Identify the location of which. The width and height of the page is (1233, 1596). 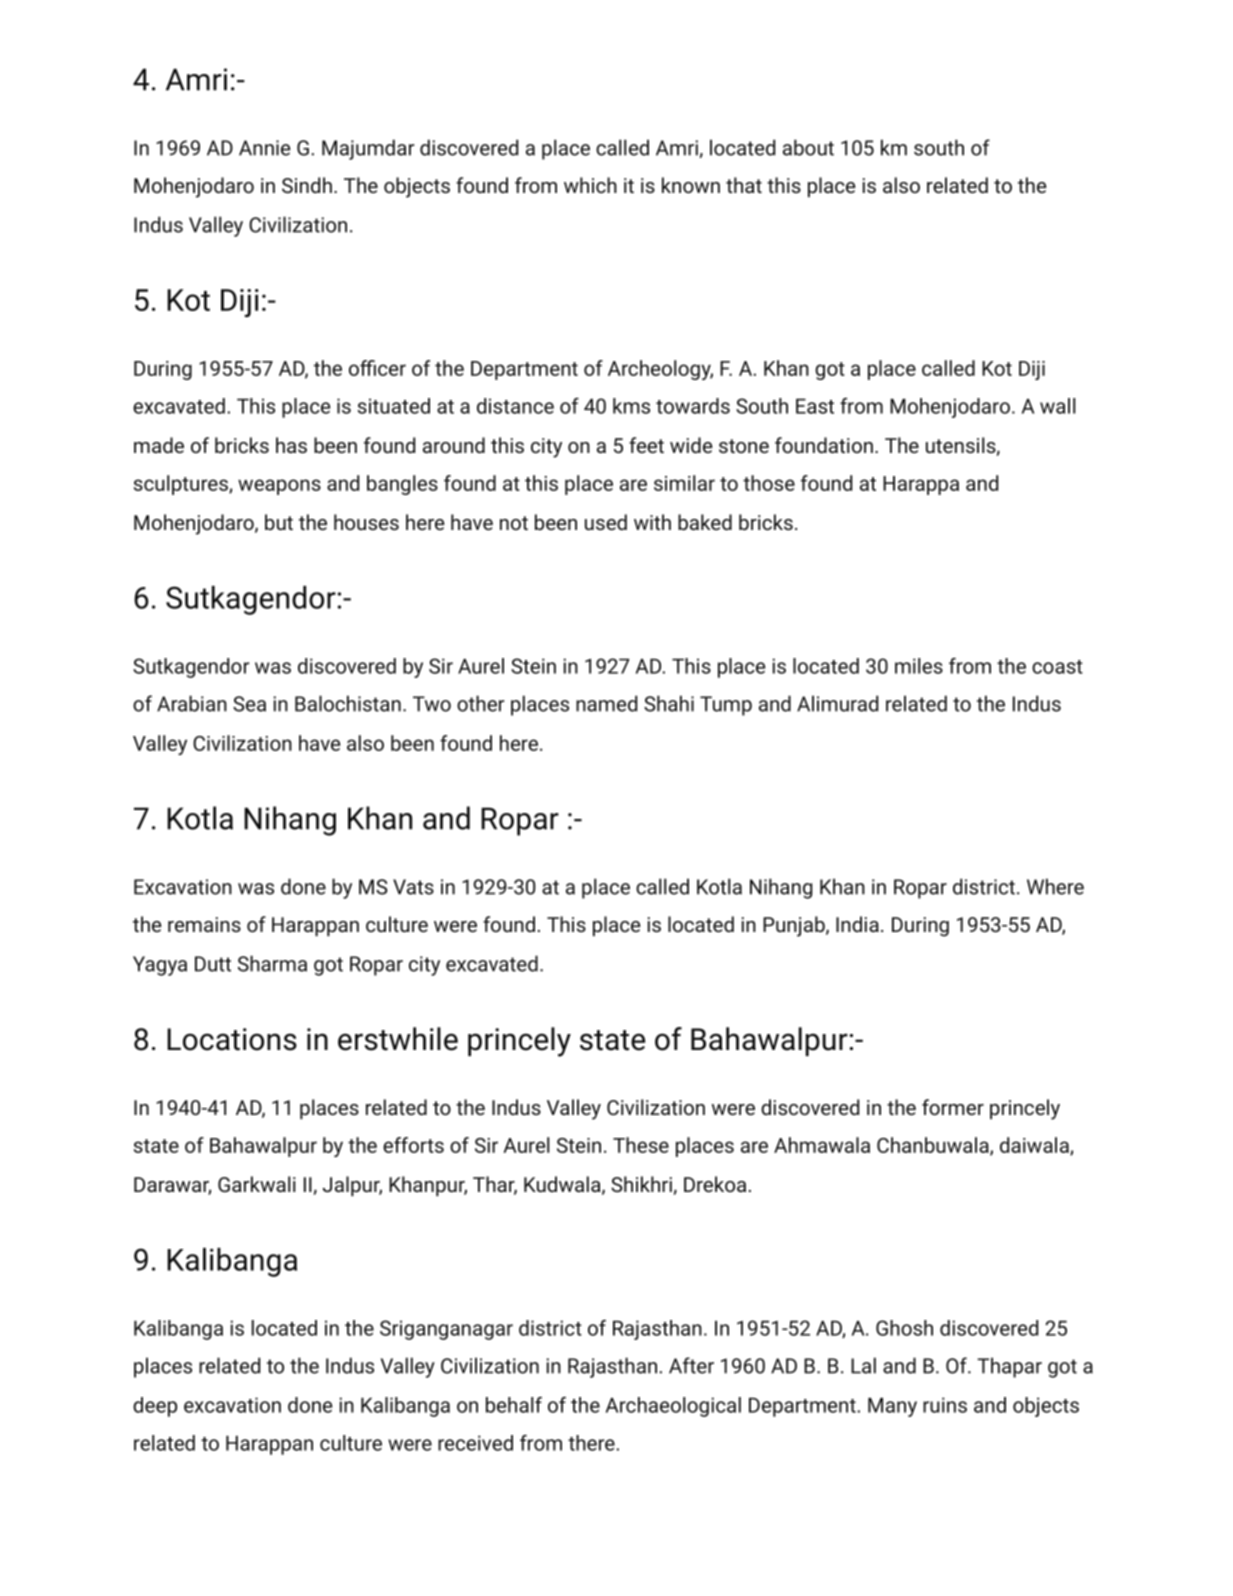
(590, 185).
